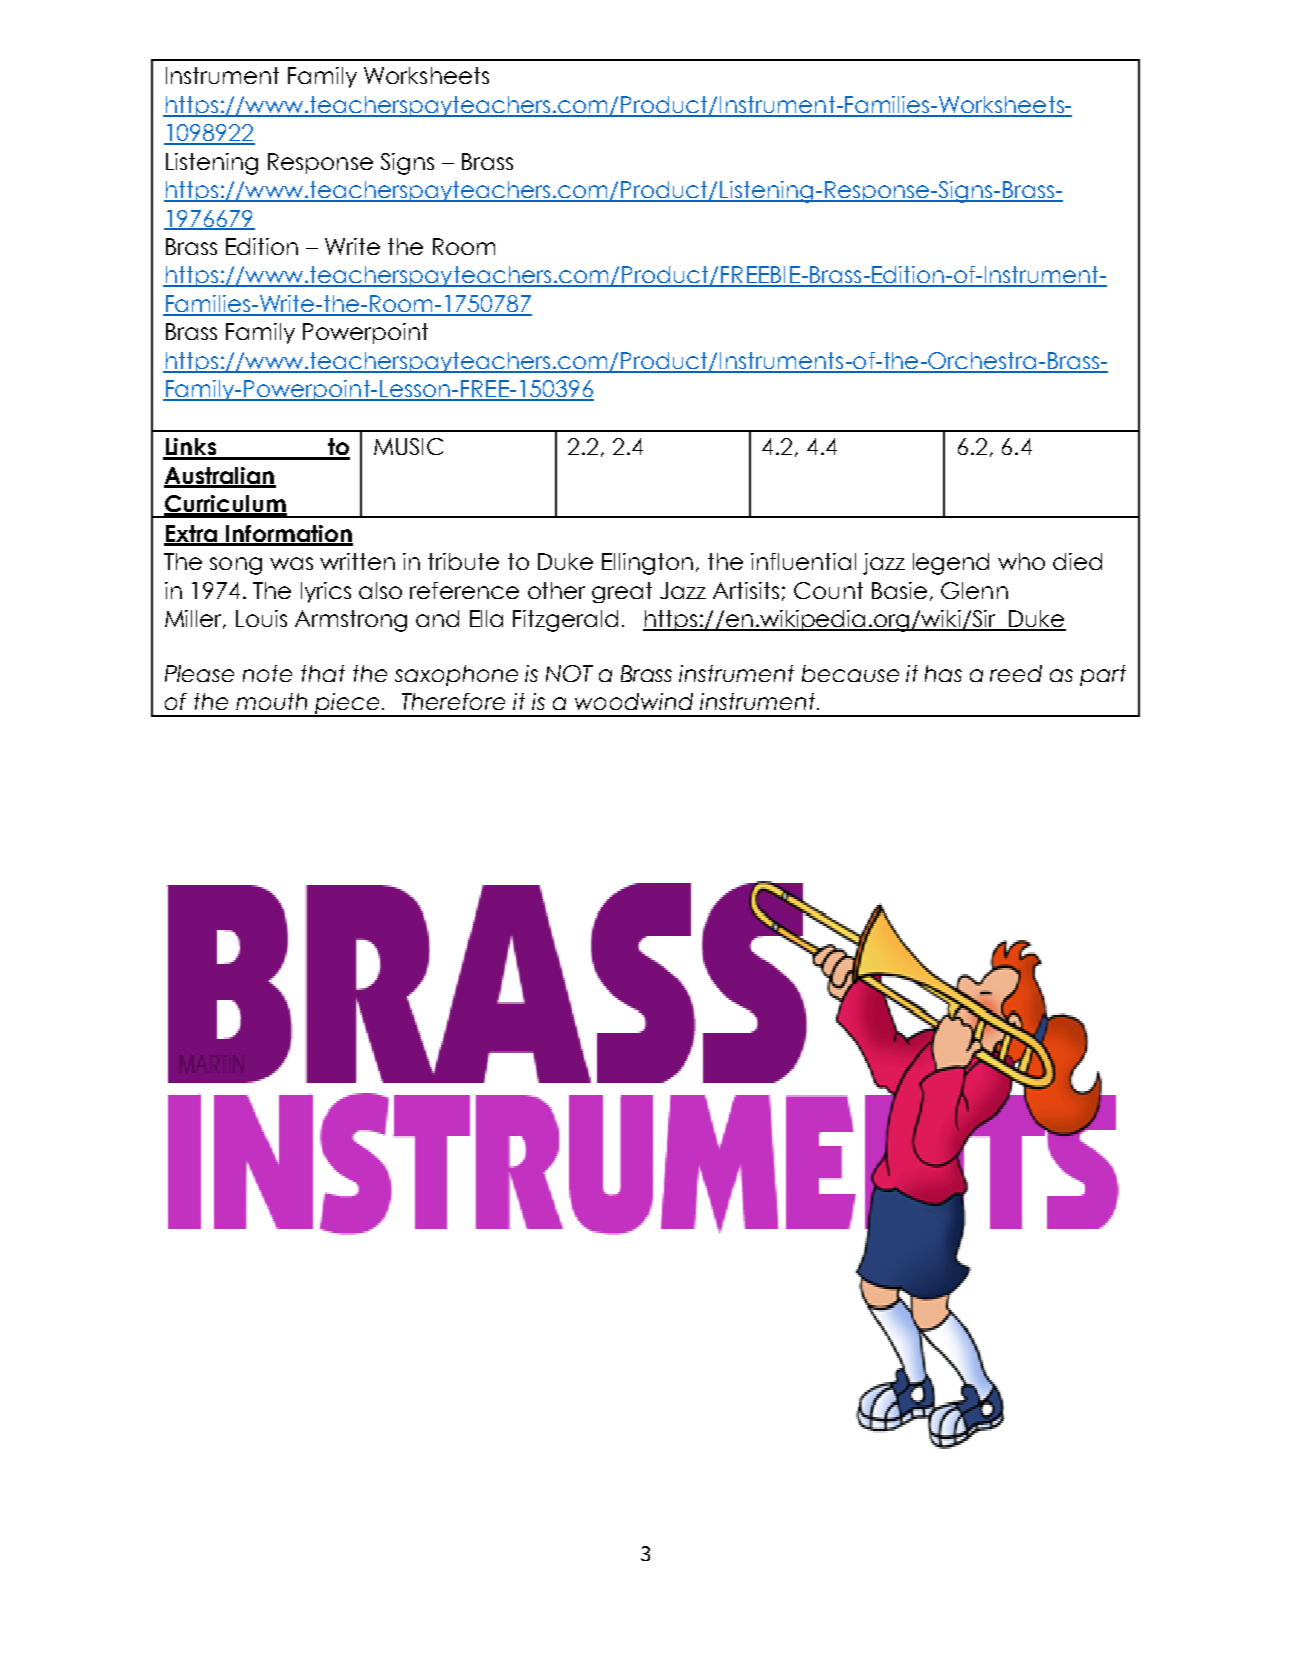 The image size is (1291, 1670). I want to click on woodwind, so click(634, 701).
